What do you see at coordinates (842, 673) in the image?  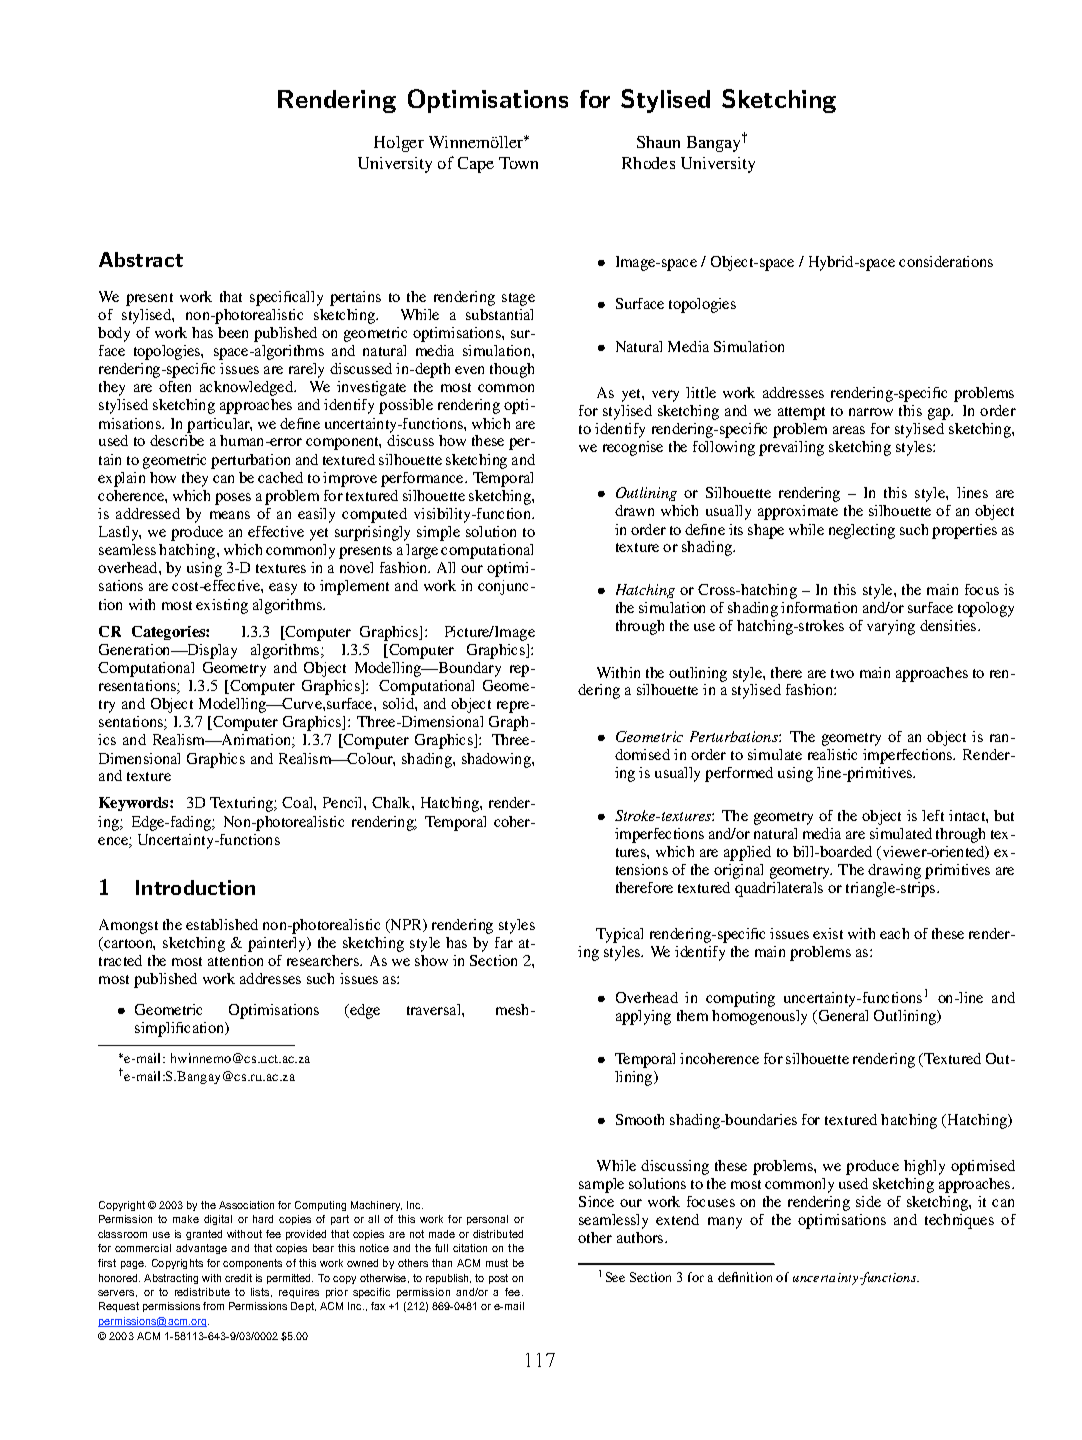 I see `two` at bounding box center [842, 673].
